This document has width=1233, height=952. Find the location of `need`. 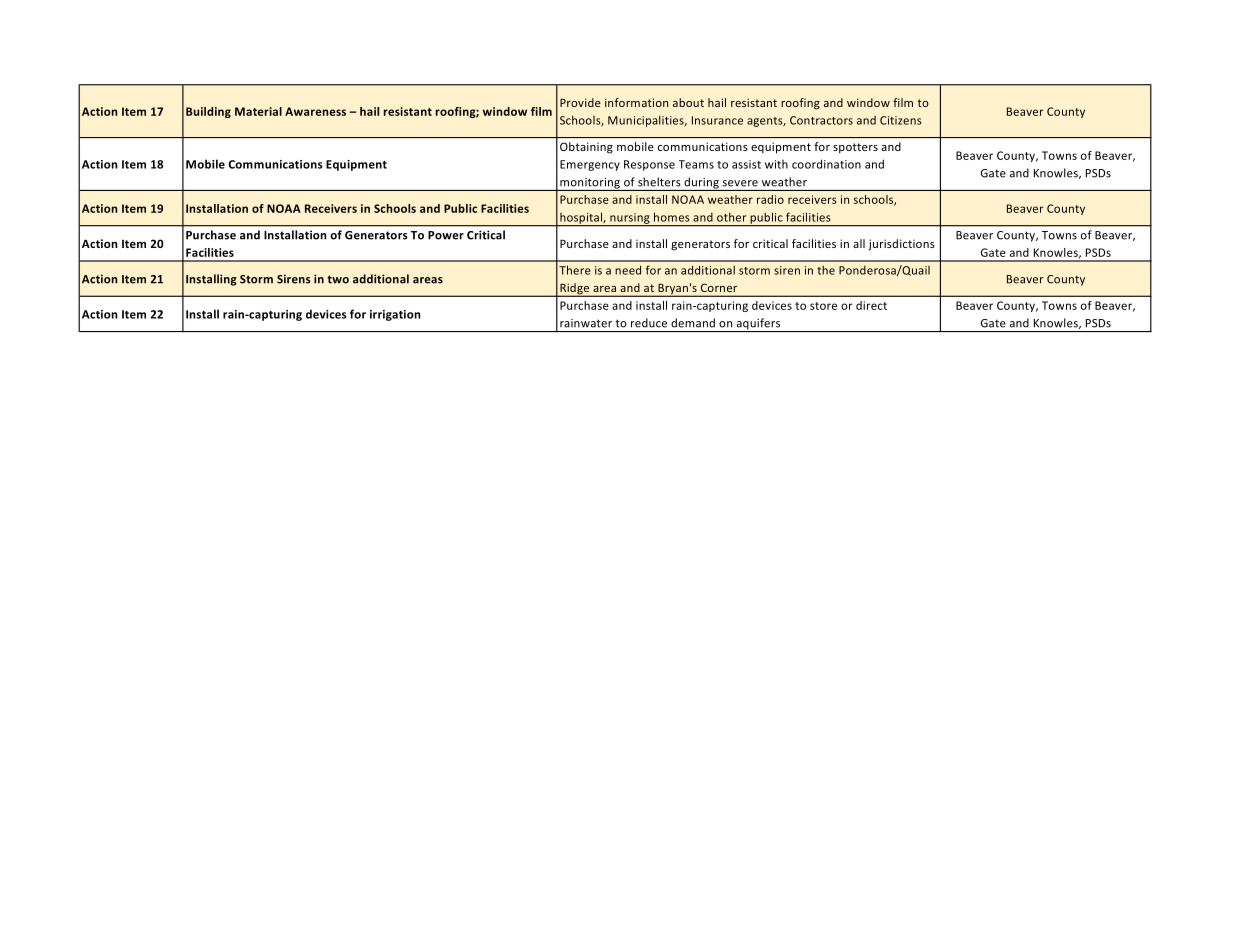

need is located at coordinates (628, 270).
